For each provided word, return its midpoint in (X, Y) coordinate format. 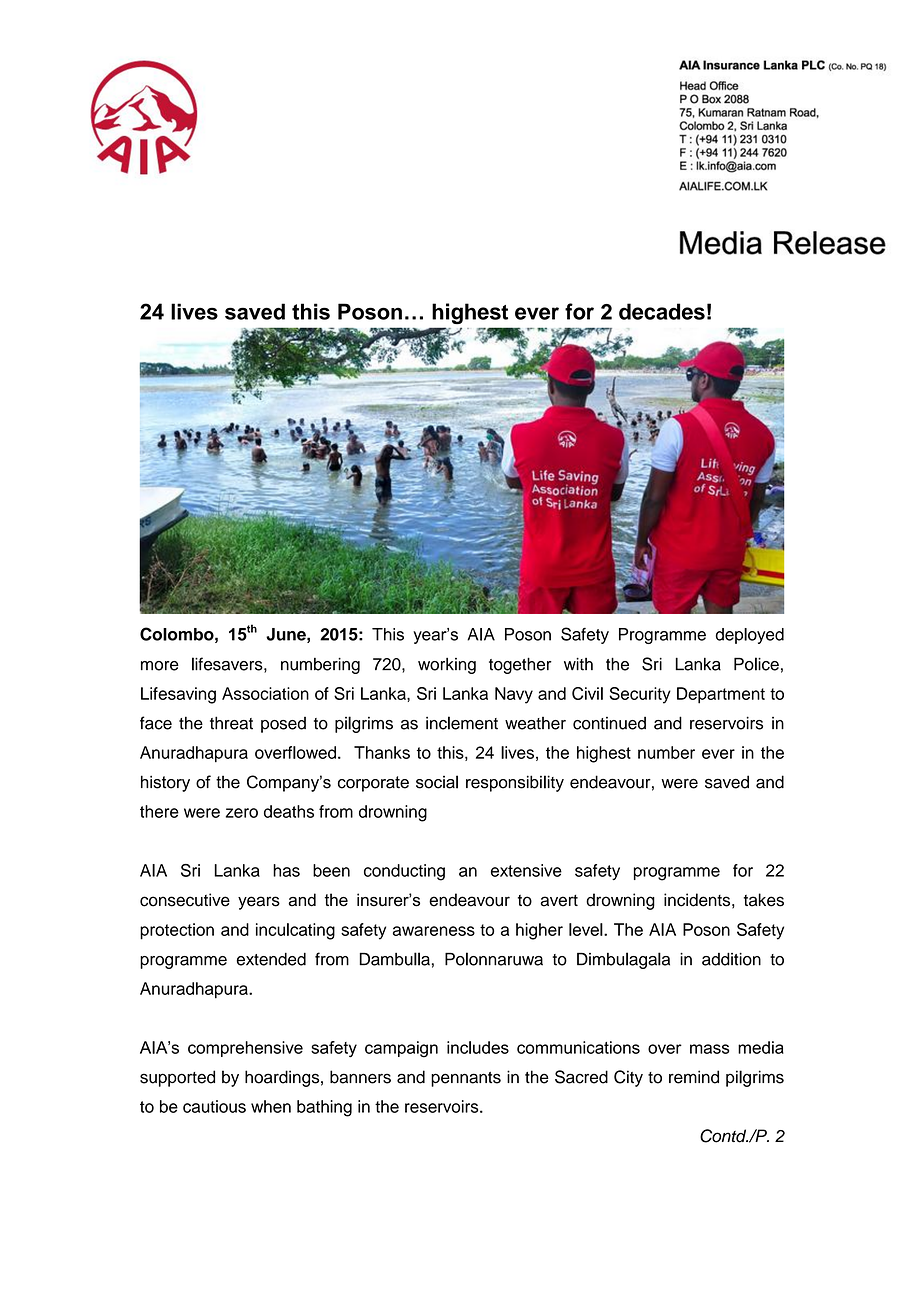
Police (756, 664)
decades (662, 311)
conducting (404, 872)
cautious (214, 1106)
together (520, 665)
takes (764, 900)
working (447, 666)
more (160, 666)
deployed (750, 636)
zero (242, 813)
